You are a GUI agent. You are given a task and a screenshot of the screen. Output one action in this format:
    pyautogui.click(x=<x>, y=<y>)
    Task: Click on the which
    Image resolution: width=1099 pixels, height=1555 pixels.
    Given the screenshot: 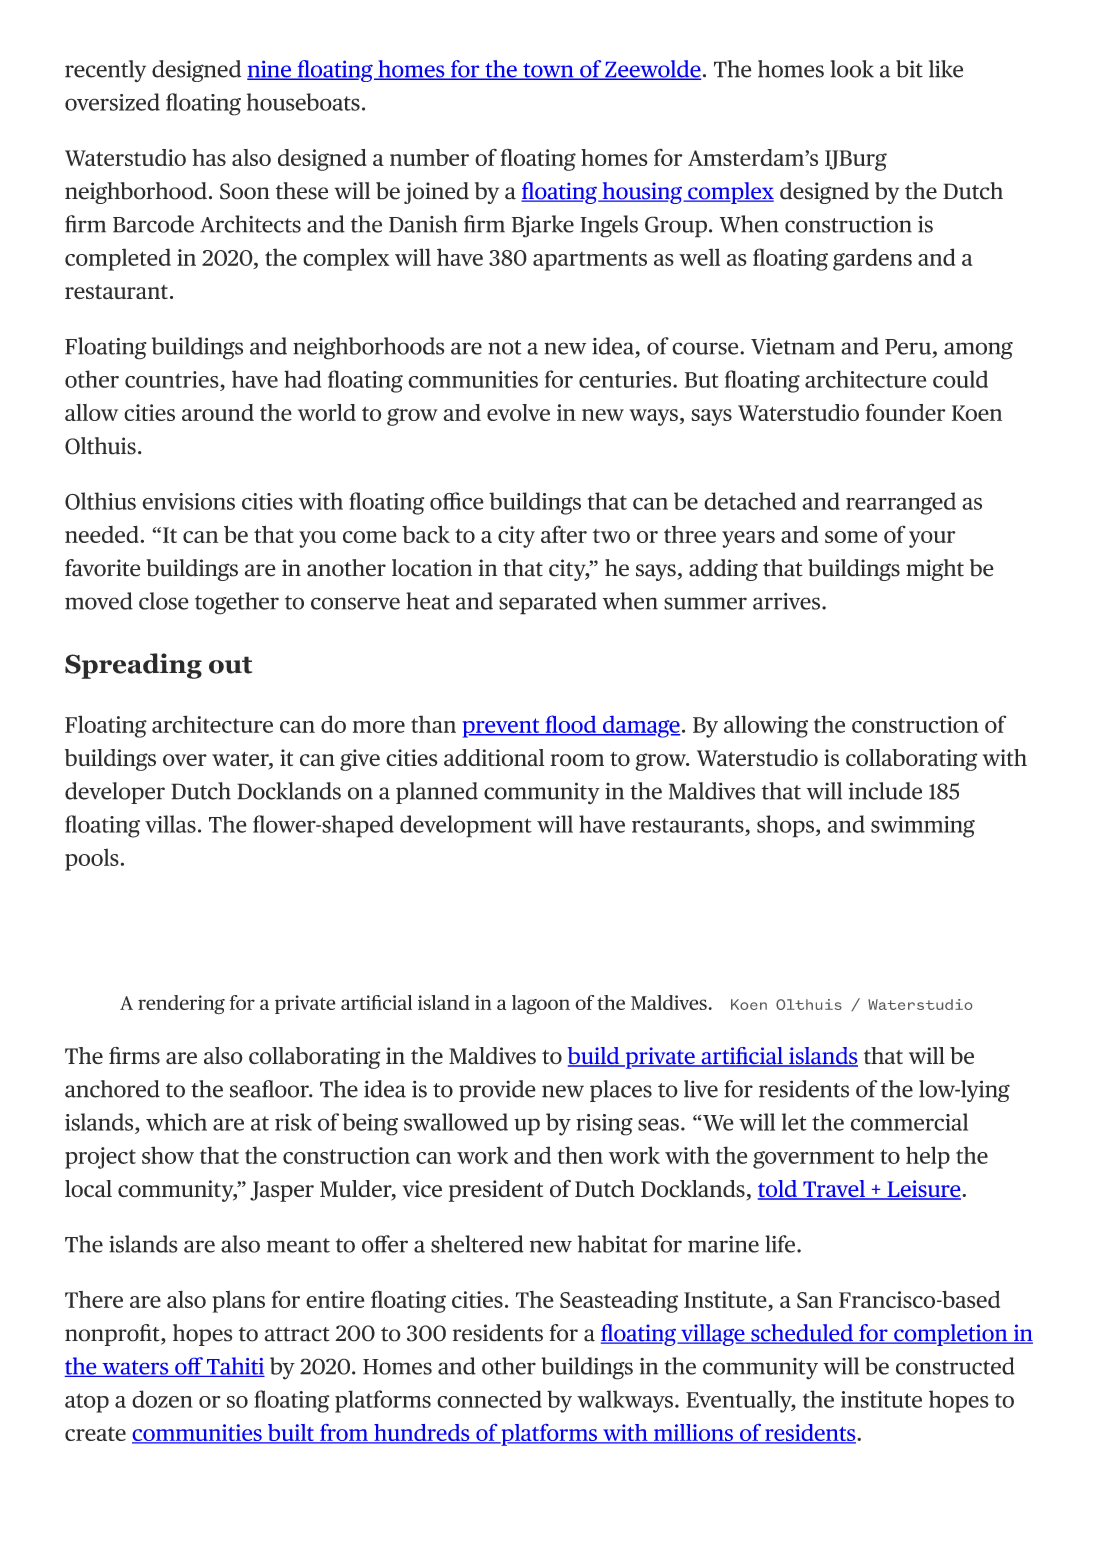 What is the action you would take?
    pyautogui.click(x=176, y=1122)
